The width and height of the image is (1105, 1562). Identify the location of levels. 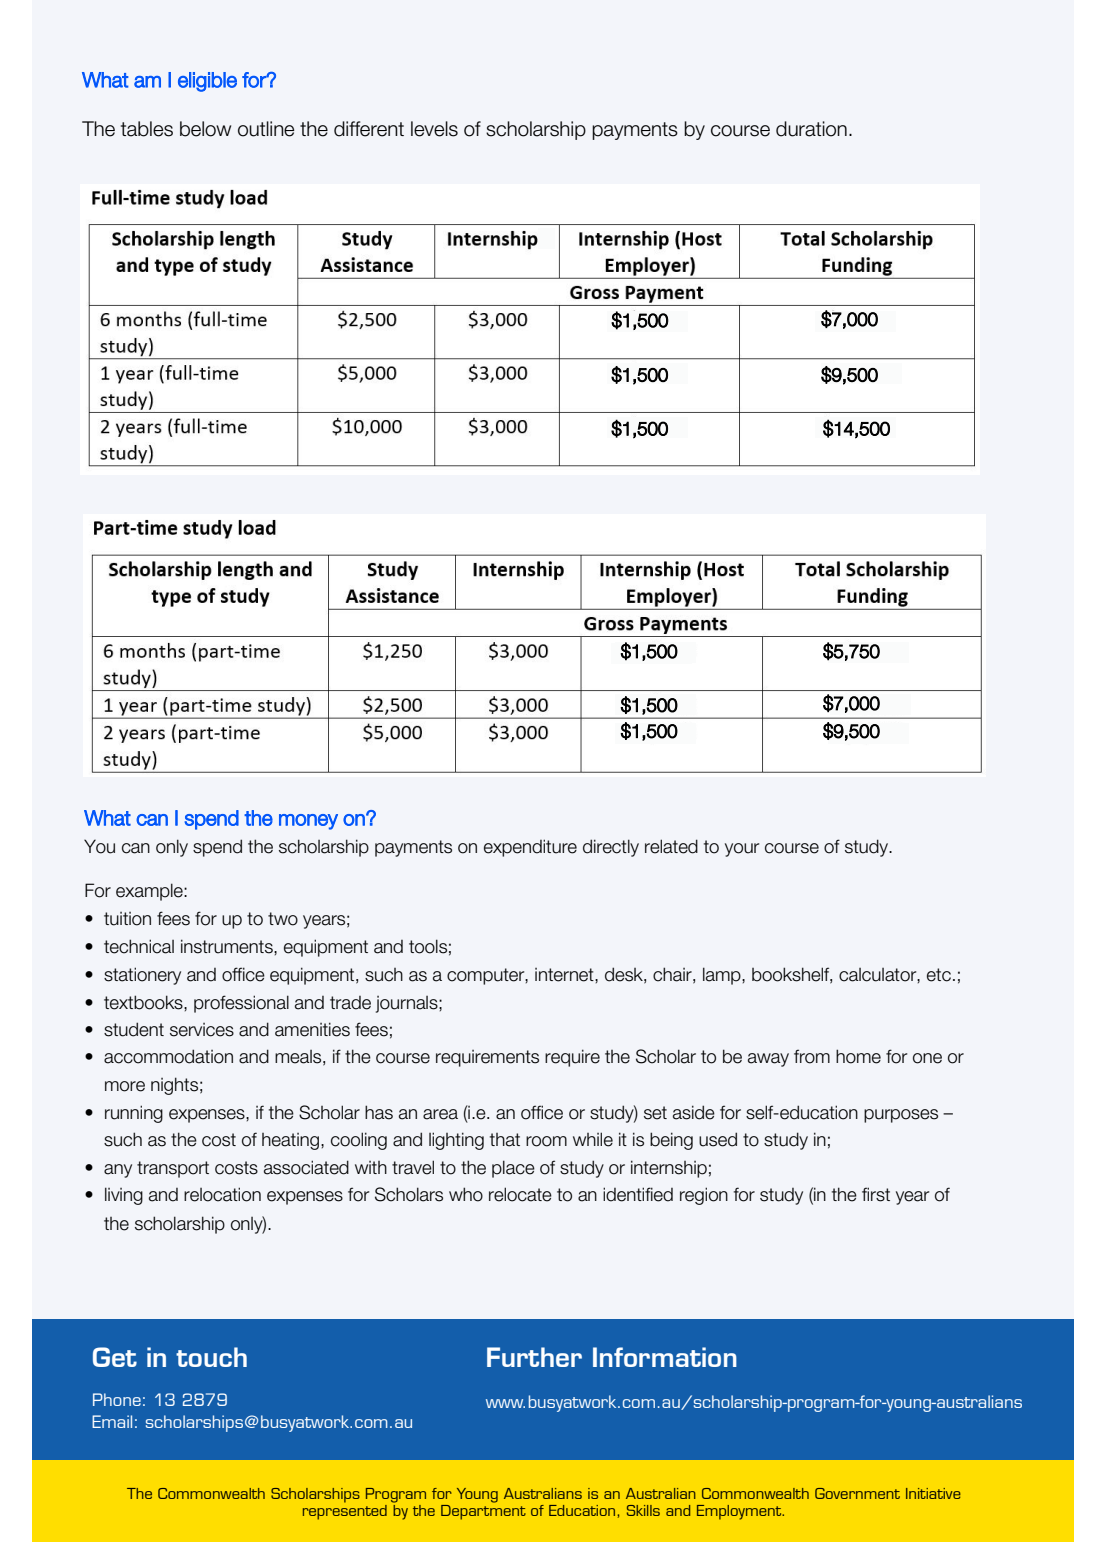
(434, 129).
